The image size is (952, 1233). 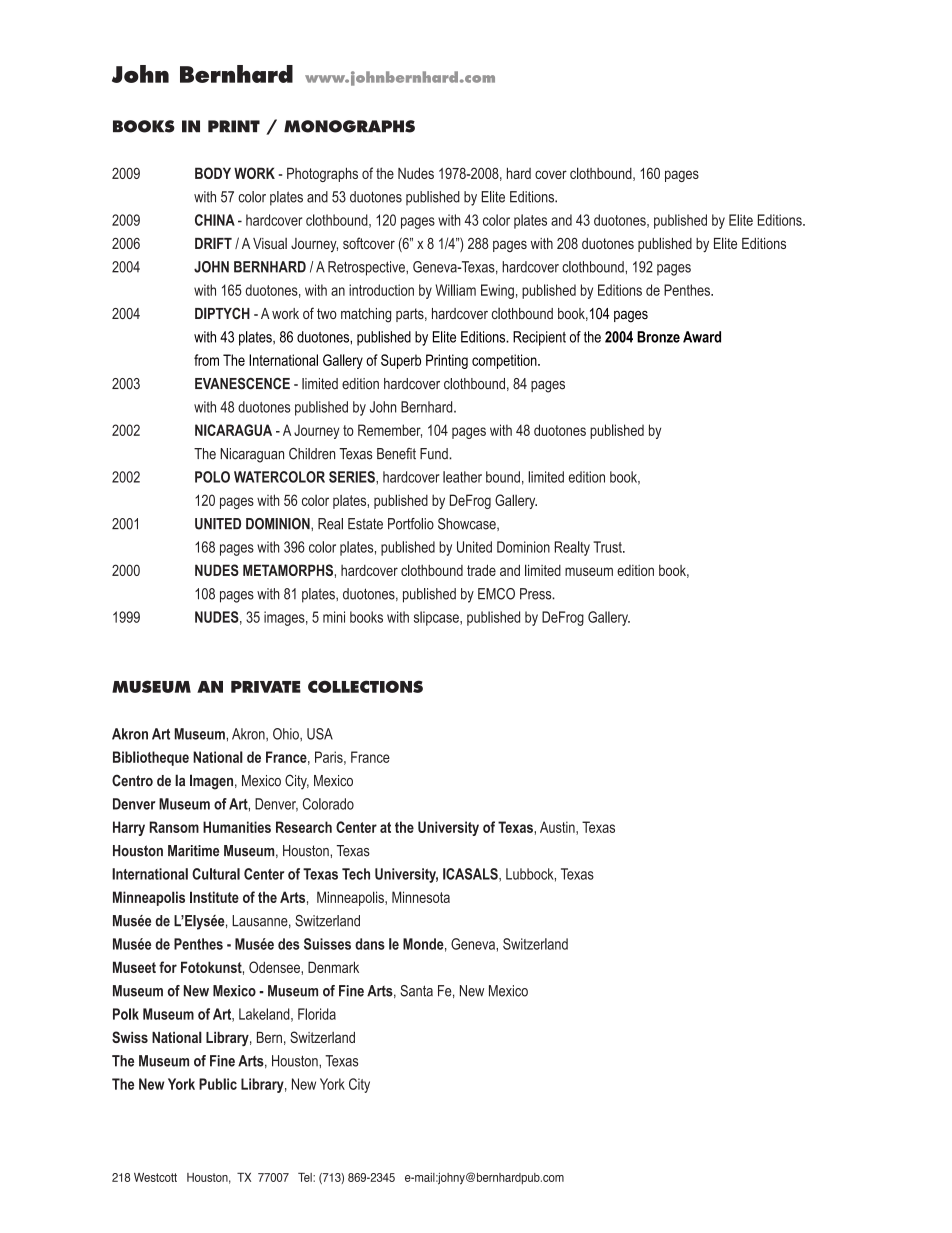 What do you see at coordinates (213, 173) in the document?
I see `BODY` at bounding box center [213, 173].
